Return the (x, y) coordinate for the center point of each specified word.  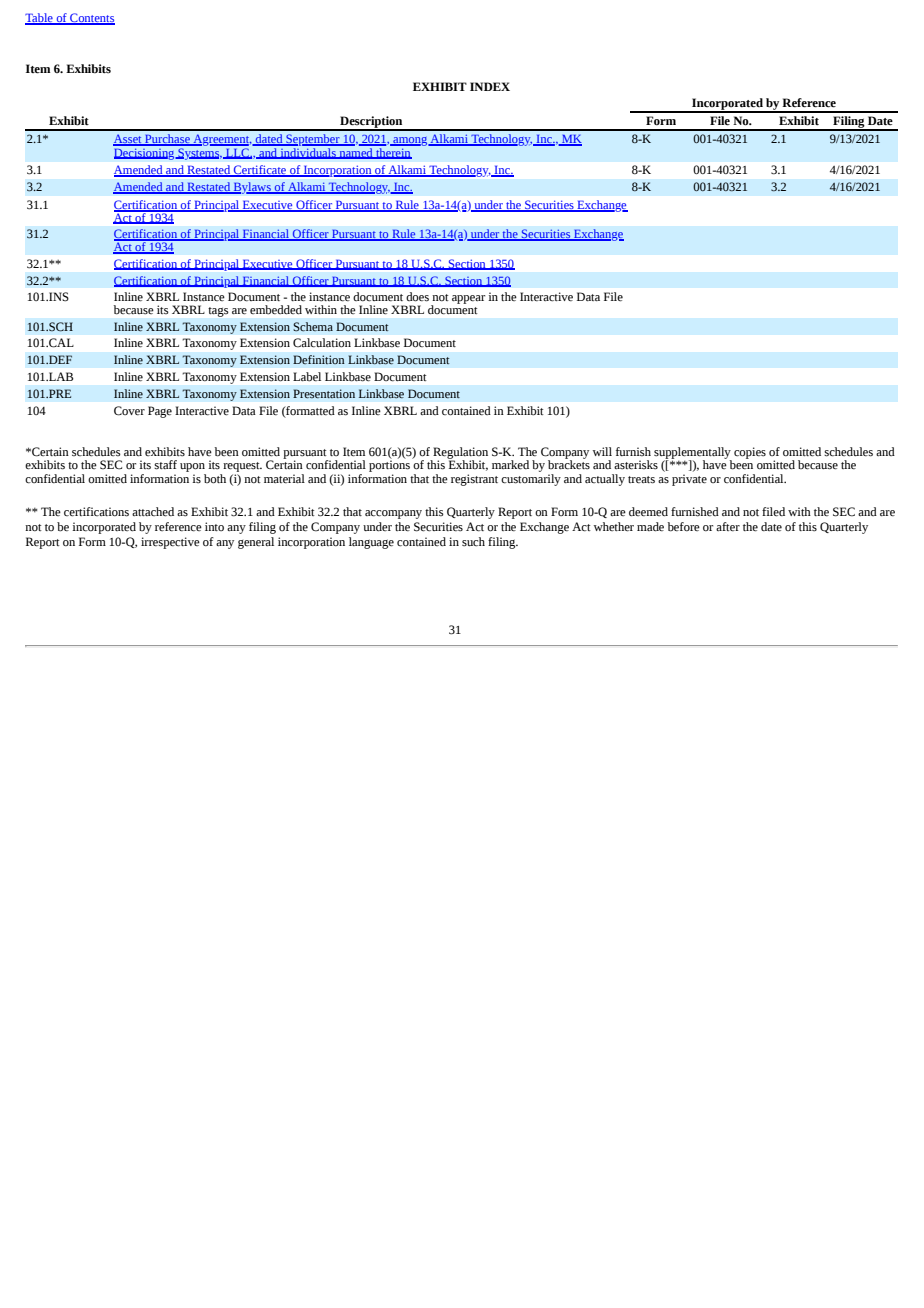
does (417, 297)
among (410, 141)
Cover (129, 411)
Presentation (324, 393)
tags (218, 312)
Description (371, 123)
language (371, 543)
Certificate (260, 171)
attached (153, 512)
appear (468, 299)
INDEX (490, 86)
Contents (91, 19)
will (602, 451)
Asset (128, 140)
